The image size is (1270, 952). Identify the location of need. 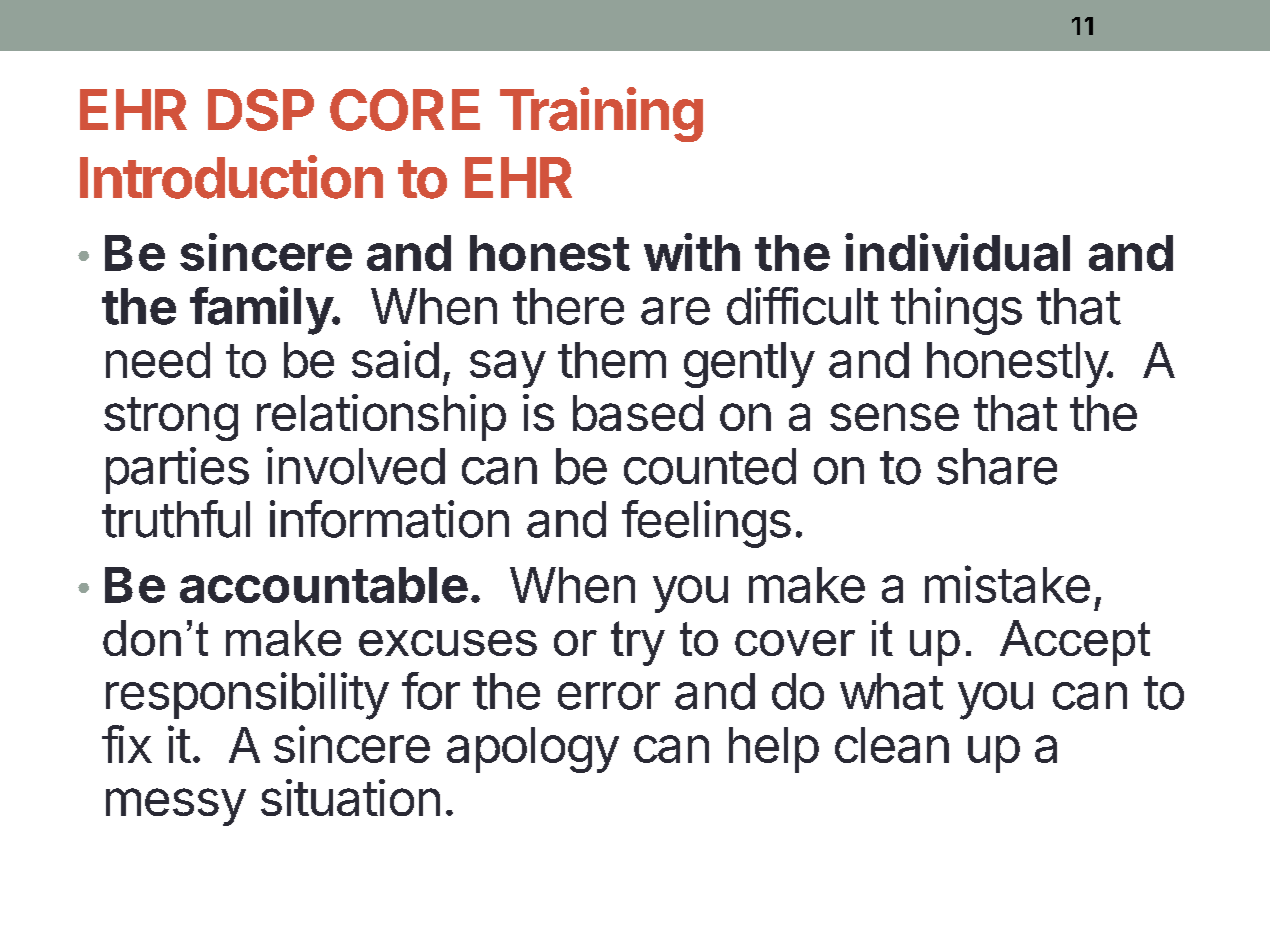
(158, 360).
